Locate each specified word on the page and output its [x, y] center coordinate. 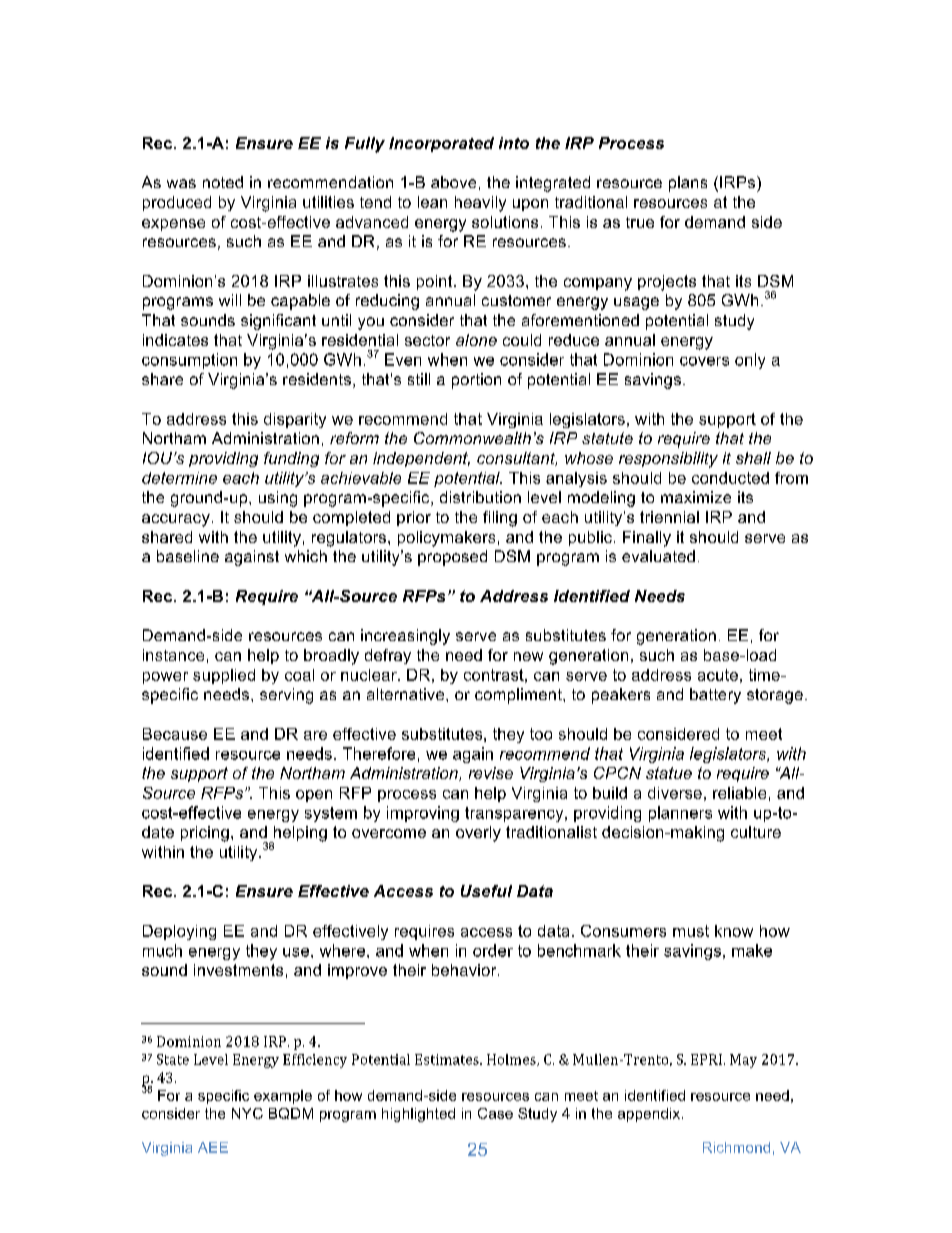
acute [718, 675]
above [453, 182]
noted [223, 182]
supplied [224, 676]
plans [688, 184]
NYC [247, 1113]
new [528, 656]
